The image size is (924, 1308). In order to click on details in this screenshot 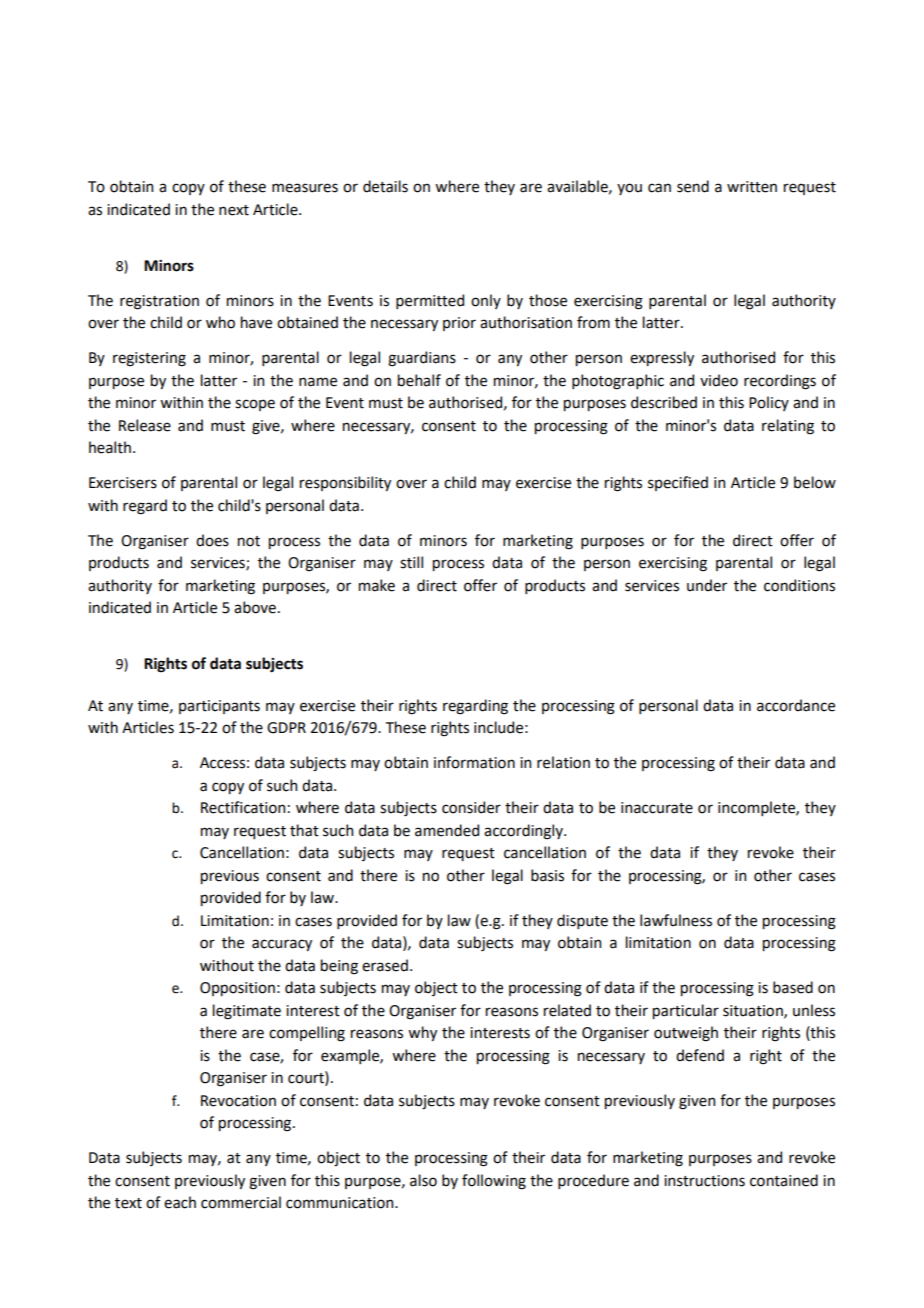, I will do `click(385, 186)`.
